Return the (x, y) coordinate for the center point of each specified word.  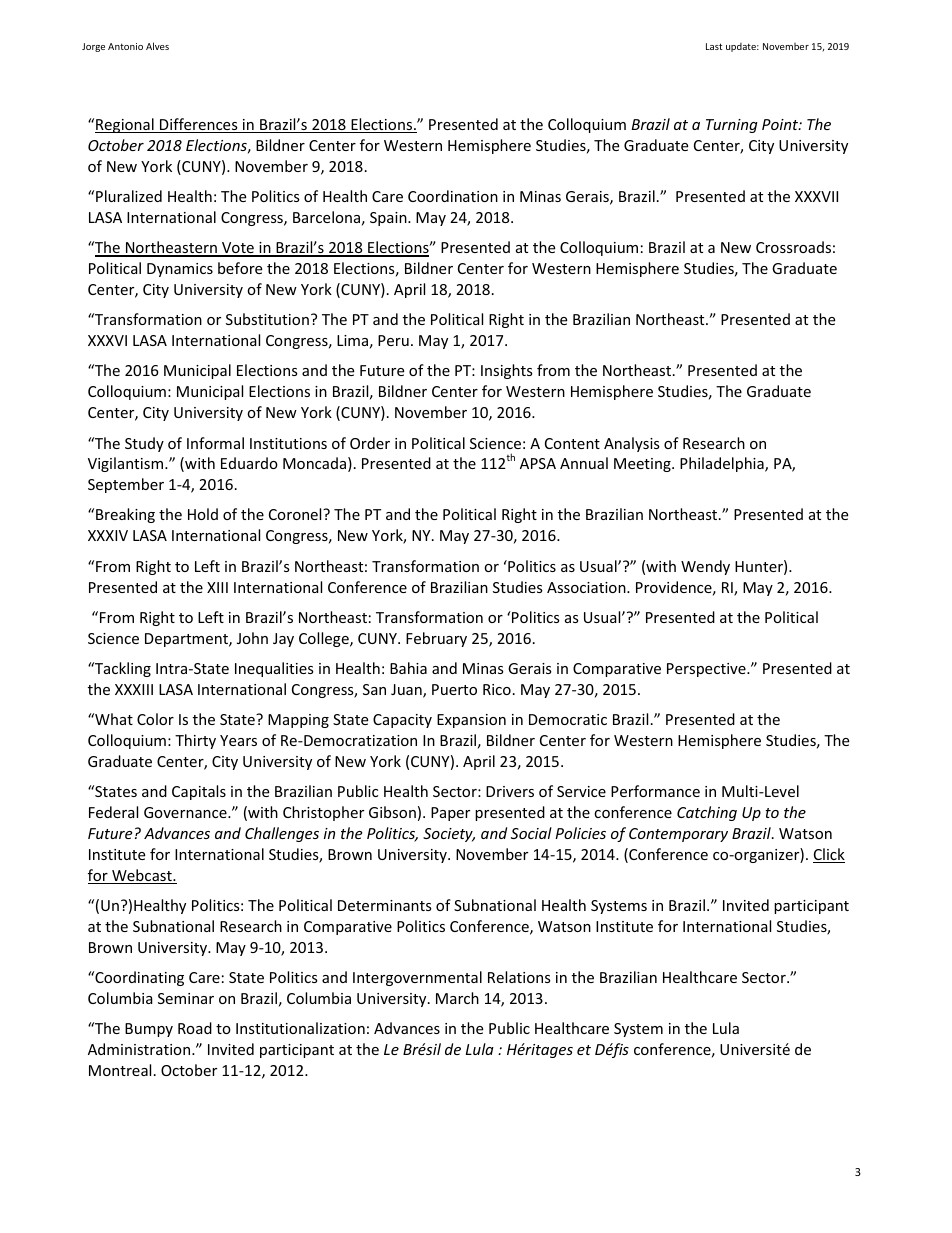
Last (714, 46)
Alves (157, 46)
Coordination (453, 196)
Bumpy (149, 1030)
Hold (203, 514)
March (457, 998)
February (436, 639)
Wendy (705, 567)
